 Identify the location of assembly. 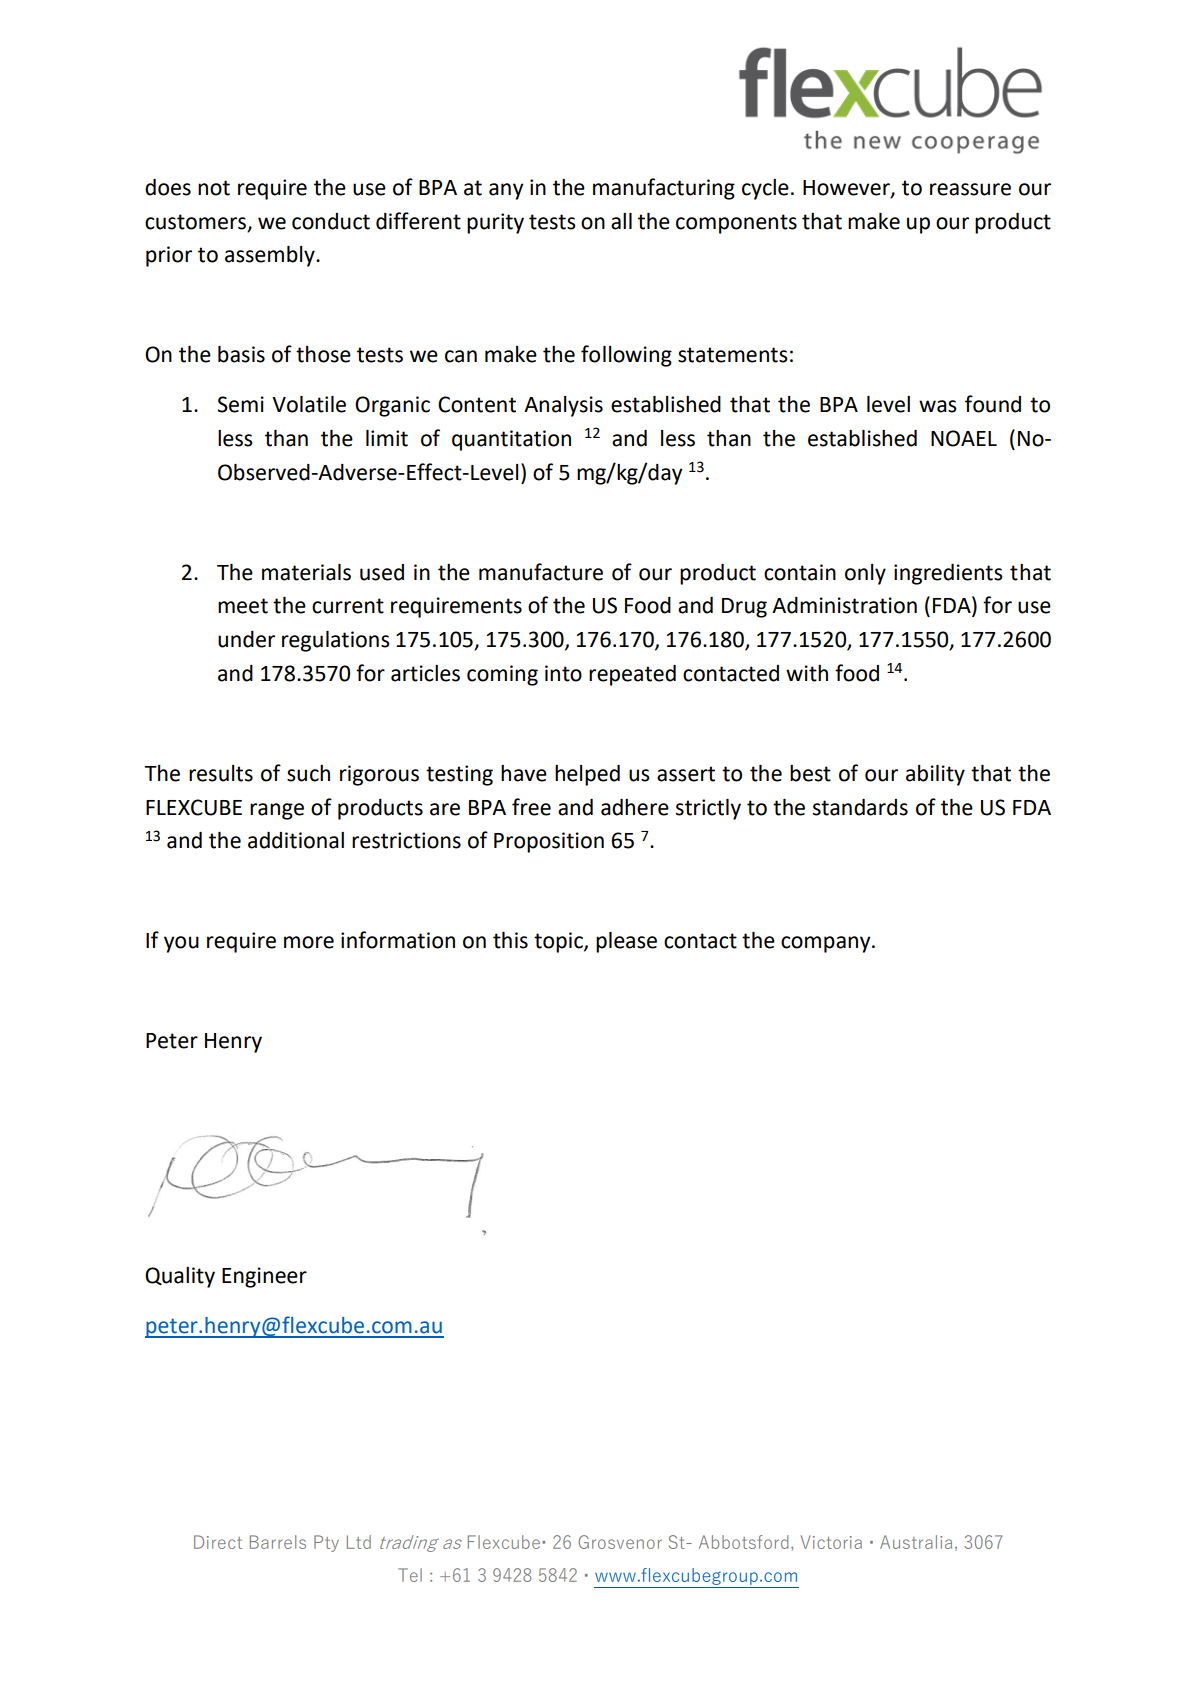
(271, 256).
